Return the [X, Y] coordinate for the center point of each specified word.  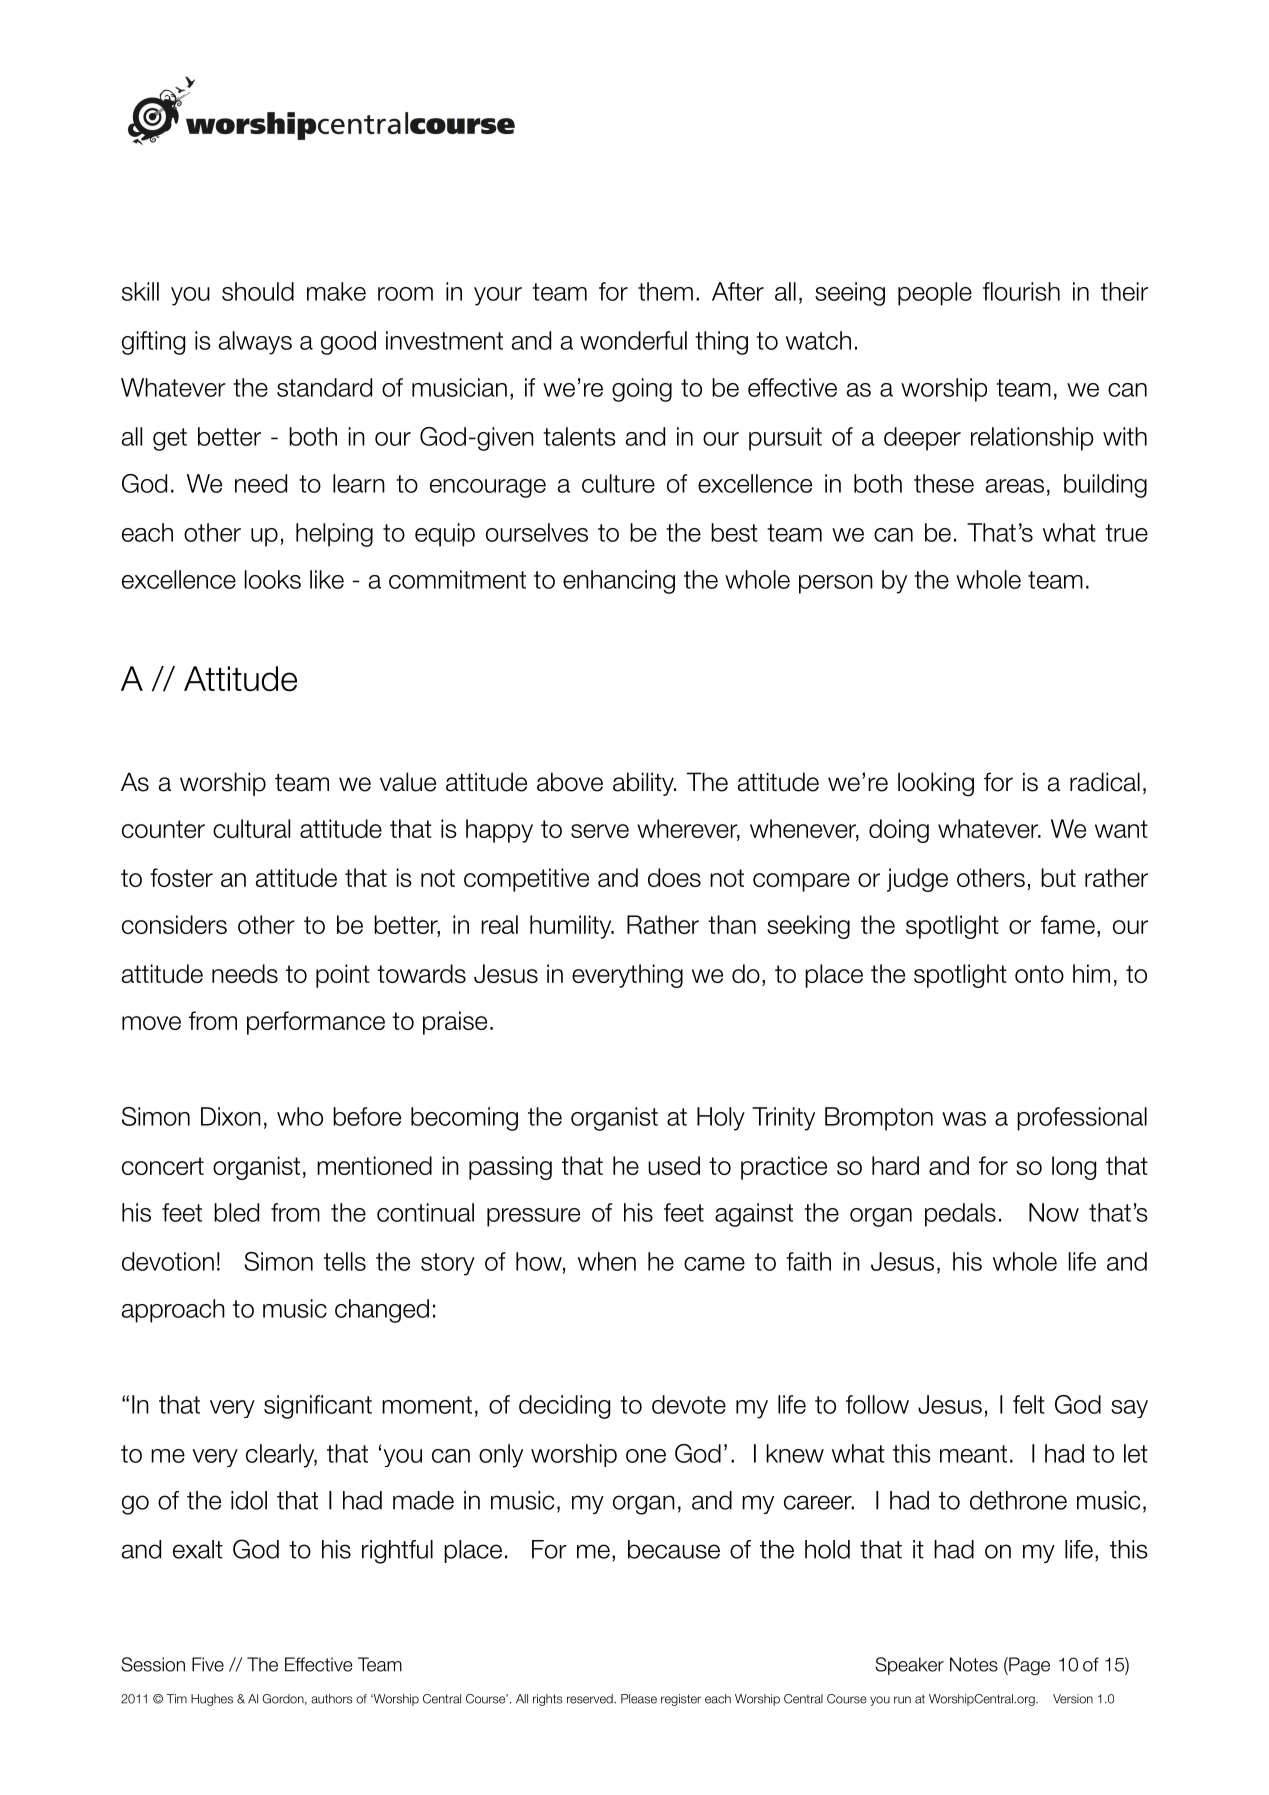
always [255, 343]
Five [208, 1664]
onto [1039, 974]
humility [572, 927]
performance [316, 1023]
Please [639, 1699]
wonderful [633, 340]
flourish [1021, 291]
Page [1028, 1666]
